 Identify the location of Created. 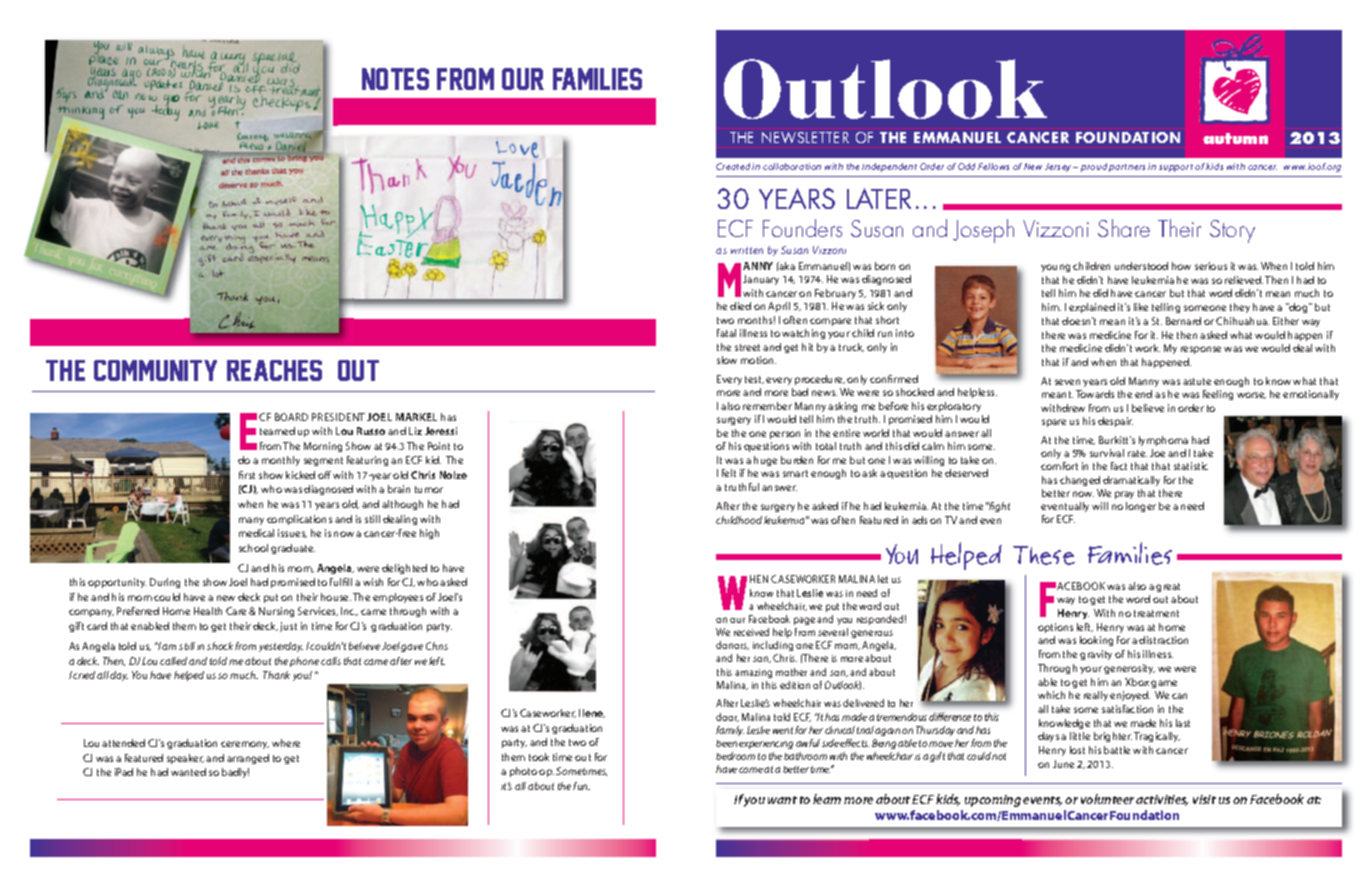
(733, 166).
